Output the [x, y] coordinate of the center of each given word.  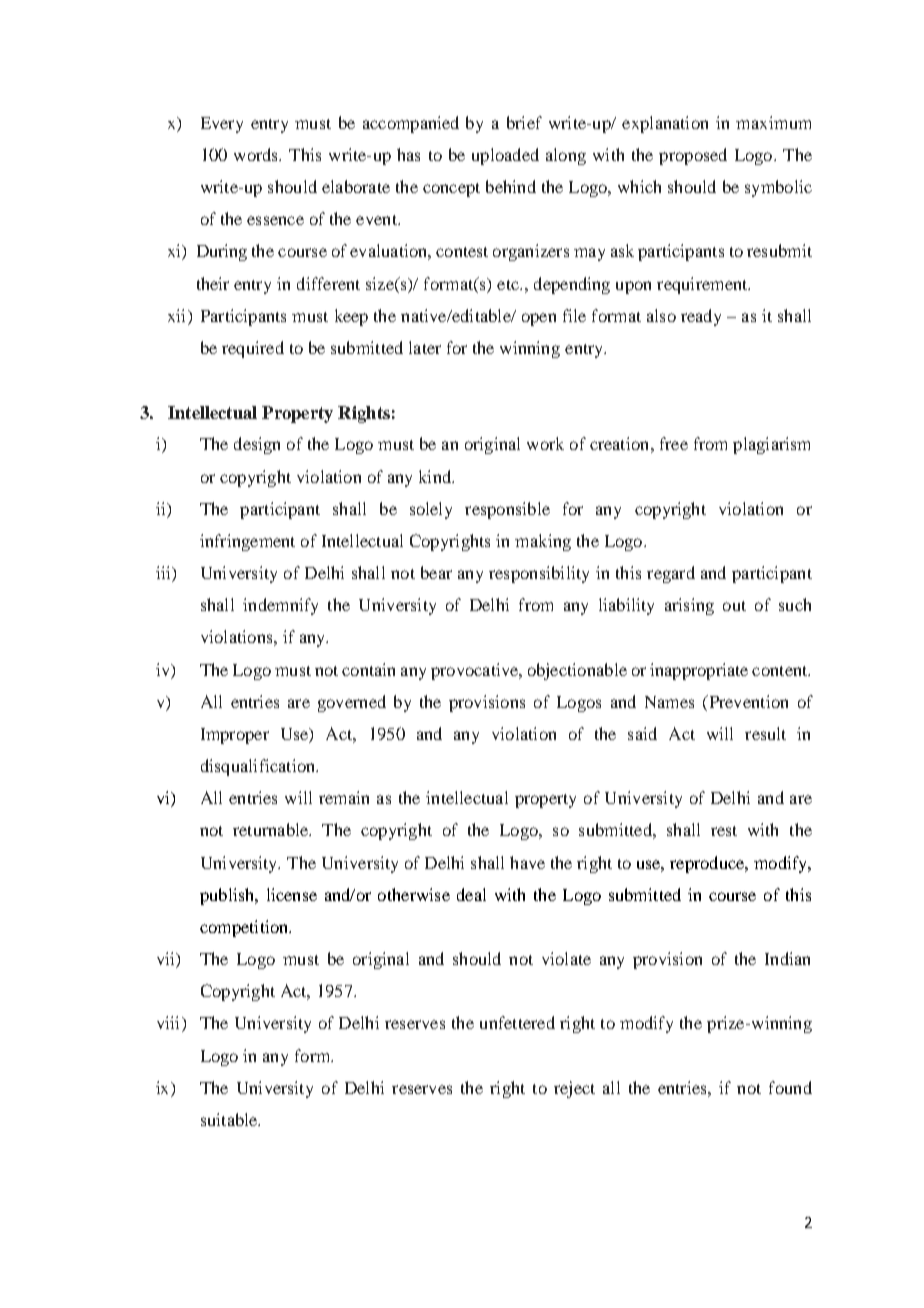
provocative [476, 671]
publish [228, 896]
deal [471, 894]
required [253, 349]
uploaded [505, 156]
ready [701, 317]
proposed [693, 156]
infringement [247, 542]
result [765, 733]
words [257, 154]
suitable [230, 1119]
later [425, 347]
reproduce [708, 864]
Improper [235, 736]
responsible [507, 510]
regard [671, 574]
